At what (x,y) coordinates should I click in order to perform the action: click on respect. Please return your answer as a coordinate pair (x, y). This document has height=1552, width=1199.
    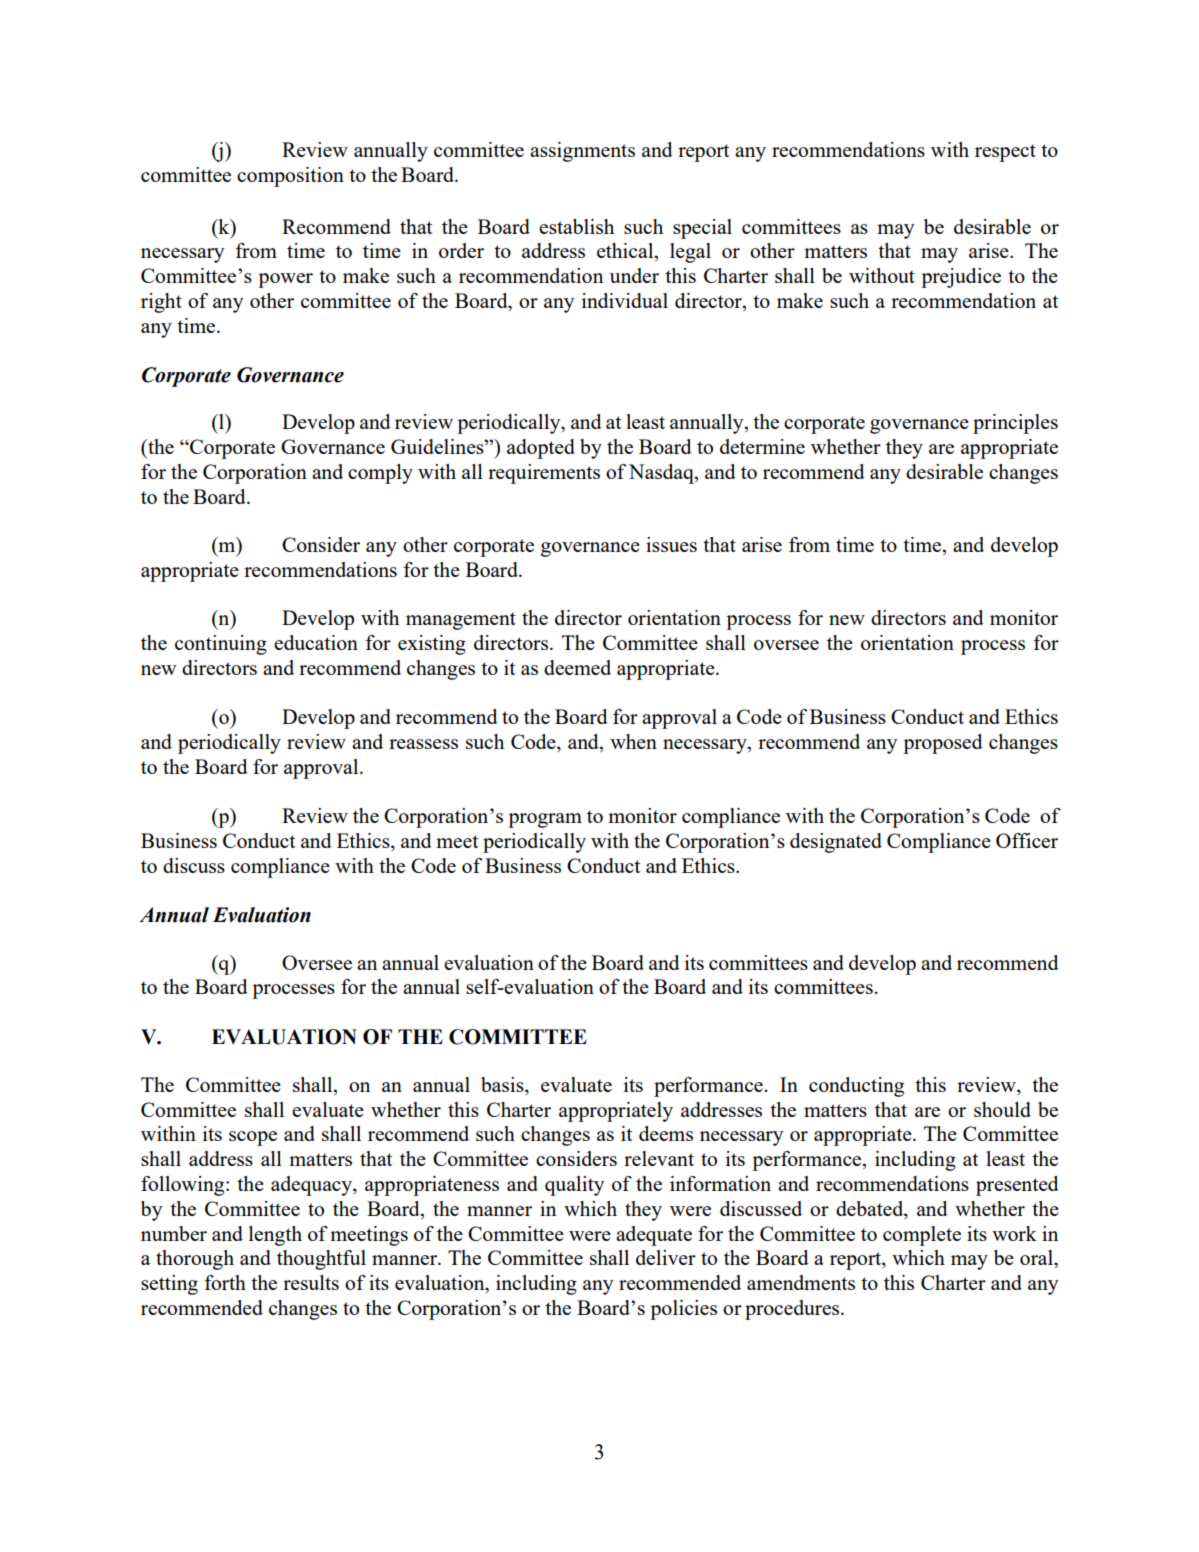
    Looking at the image, I should click on (1005, 153).
